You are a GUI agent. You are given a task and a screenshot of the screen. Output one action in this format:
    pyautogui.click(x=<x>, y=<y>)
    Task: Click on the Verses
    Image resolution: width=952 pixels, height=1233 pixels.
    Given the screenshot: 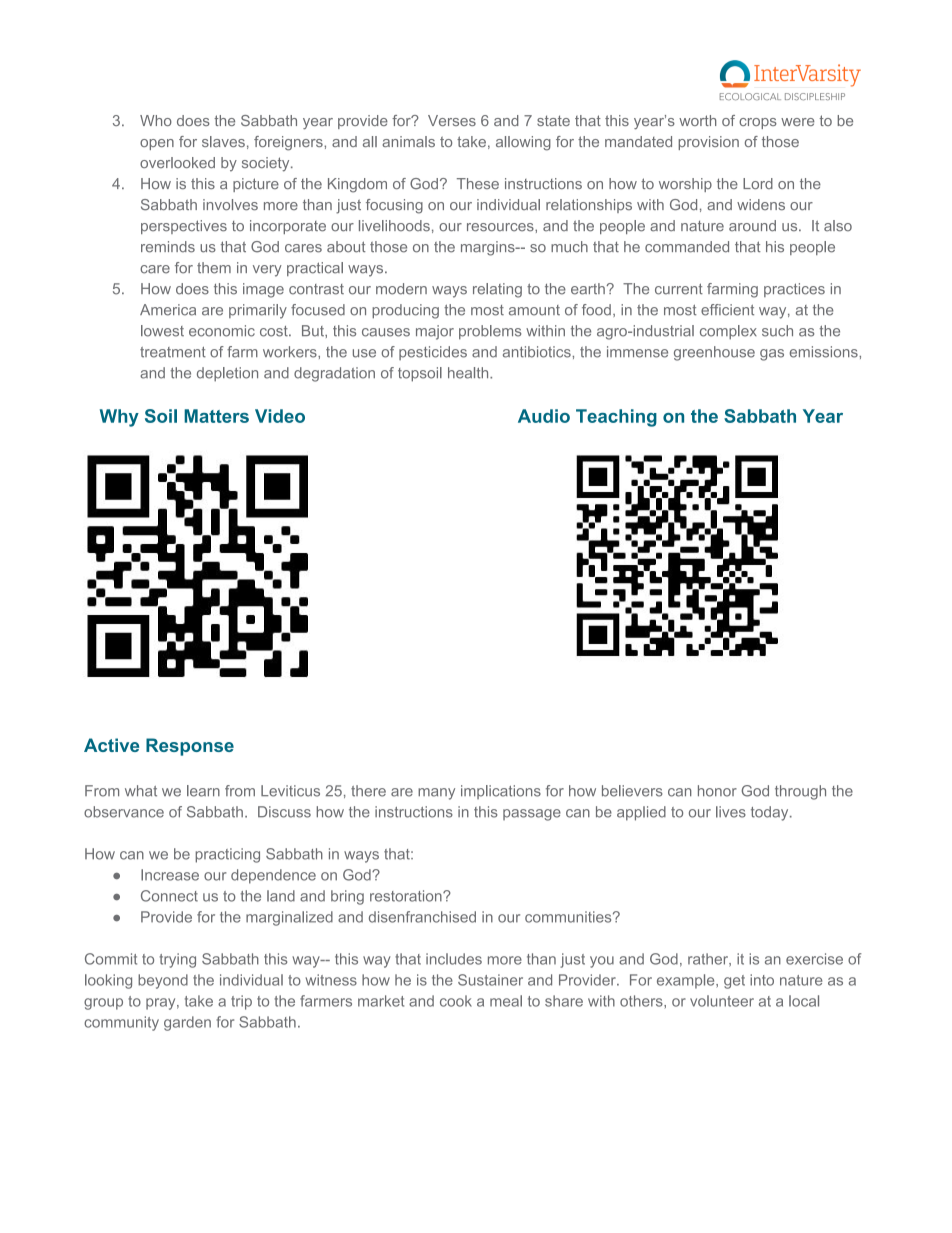 What is the action you would take?
    pyautogui.click(x=452, y=120)
